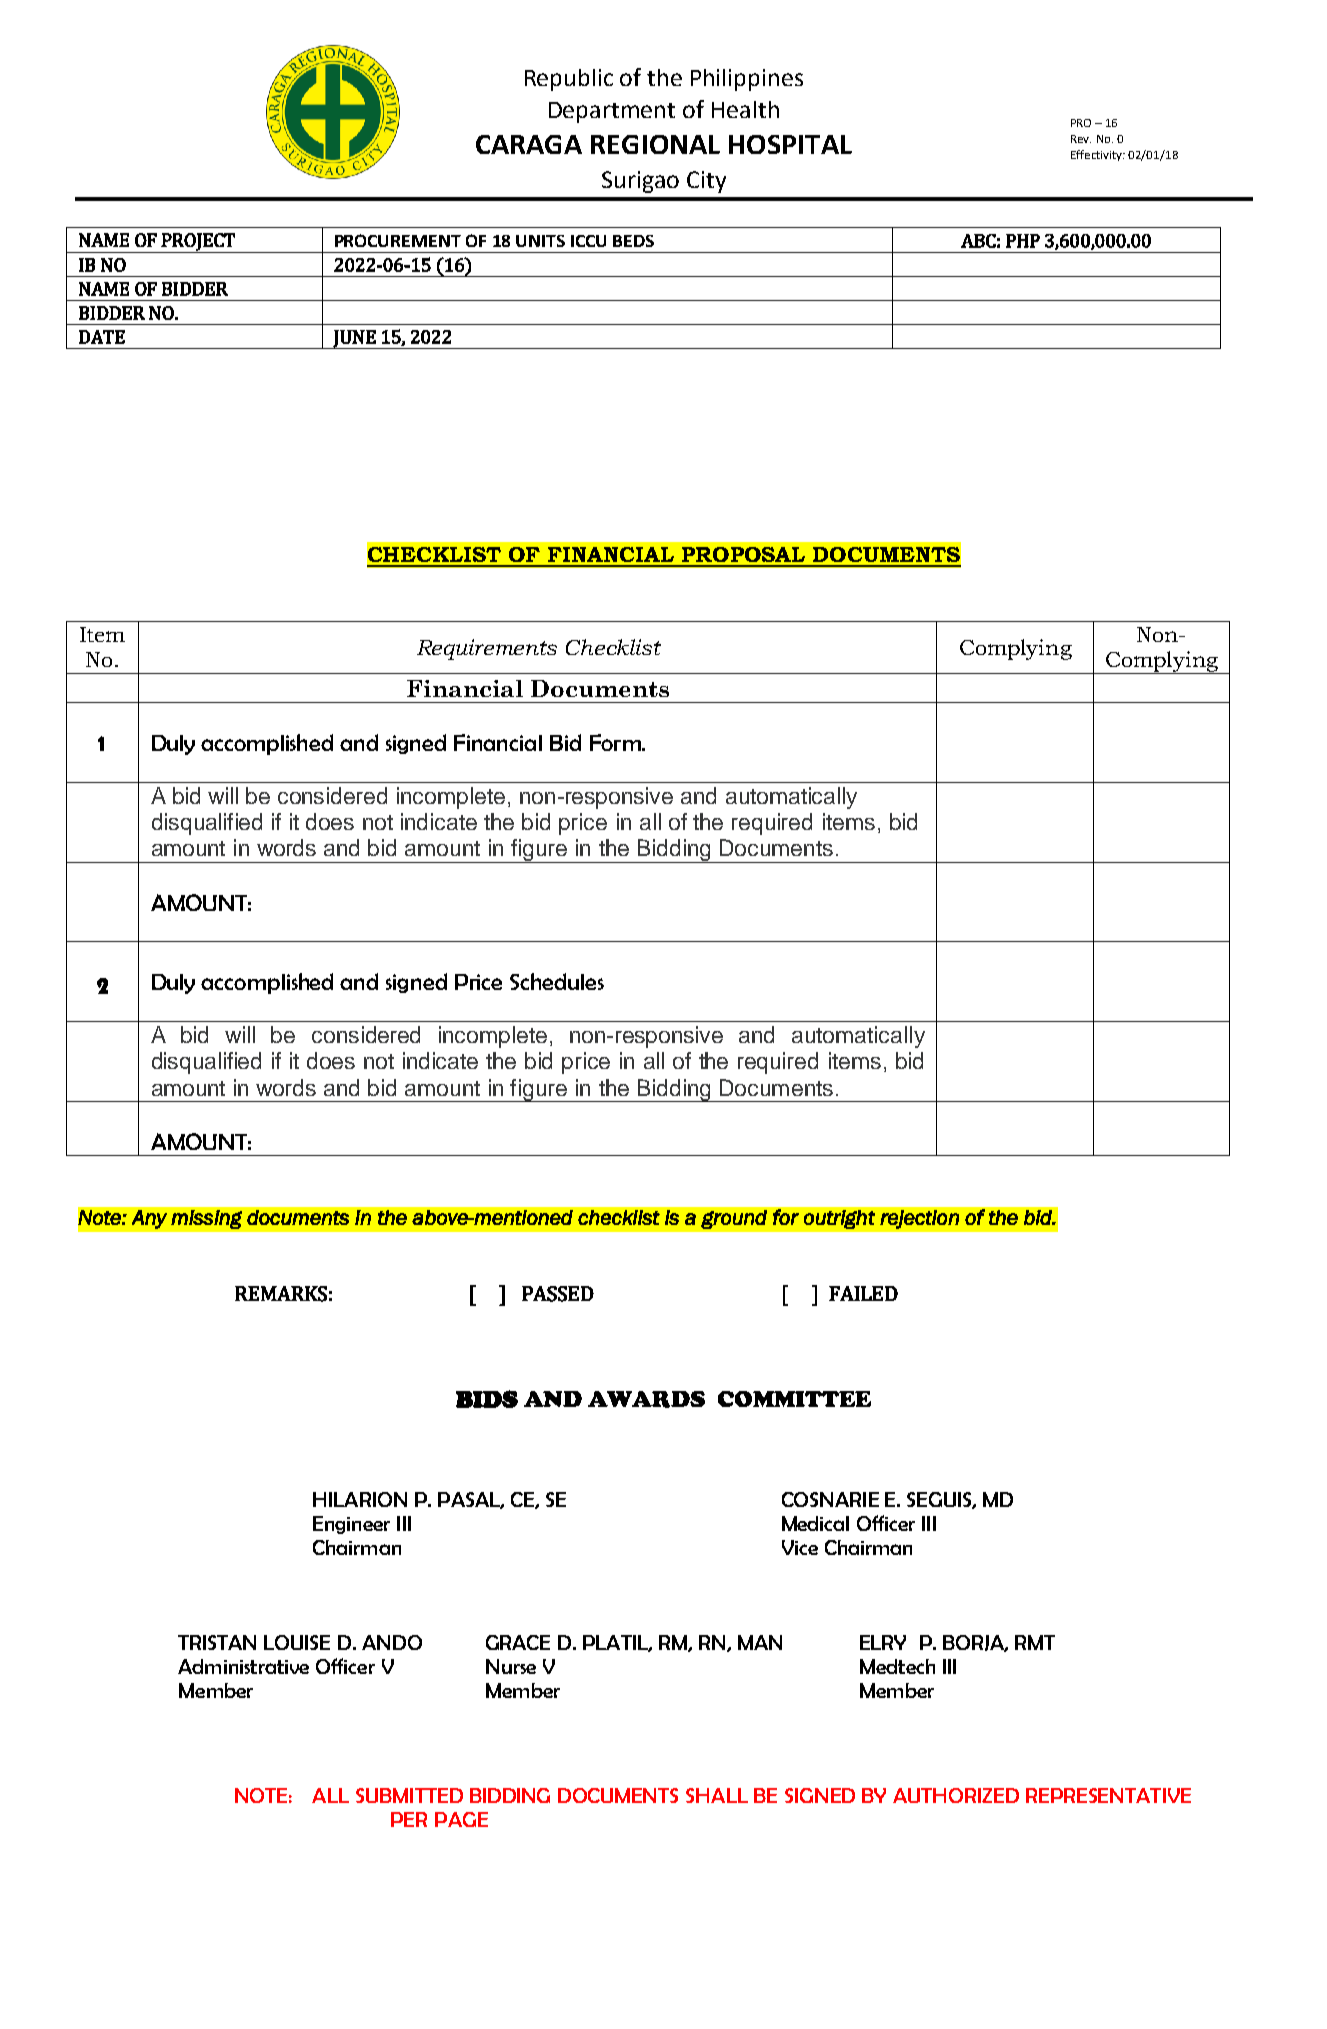 The height and width of the screenshot is (2029, 1327). What do you see at coordinates (206, 1219) in the screenshot?
I see `missing` at bounding box center [206, 1219].
